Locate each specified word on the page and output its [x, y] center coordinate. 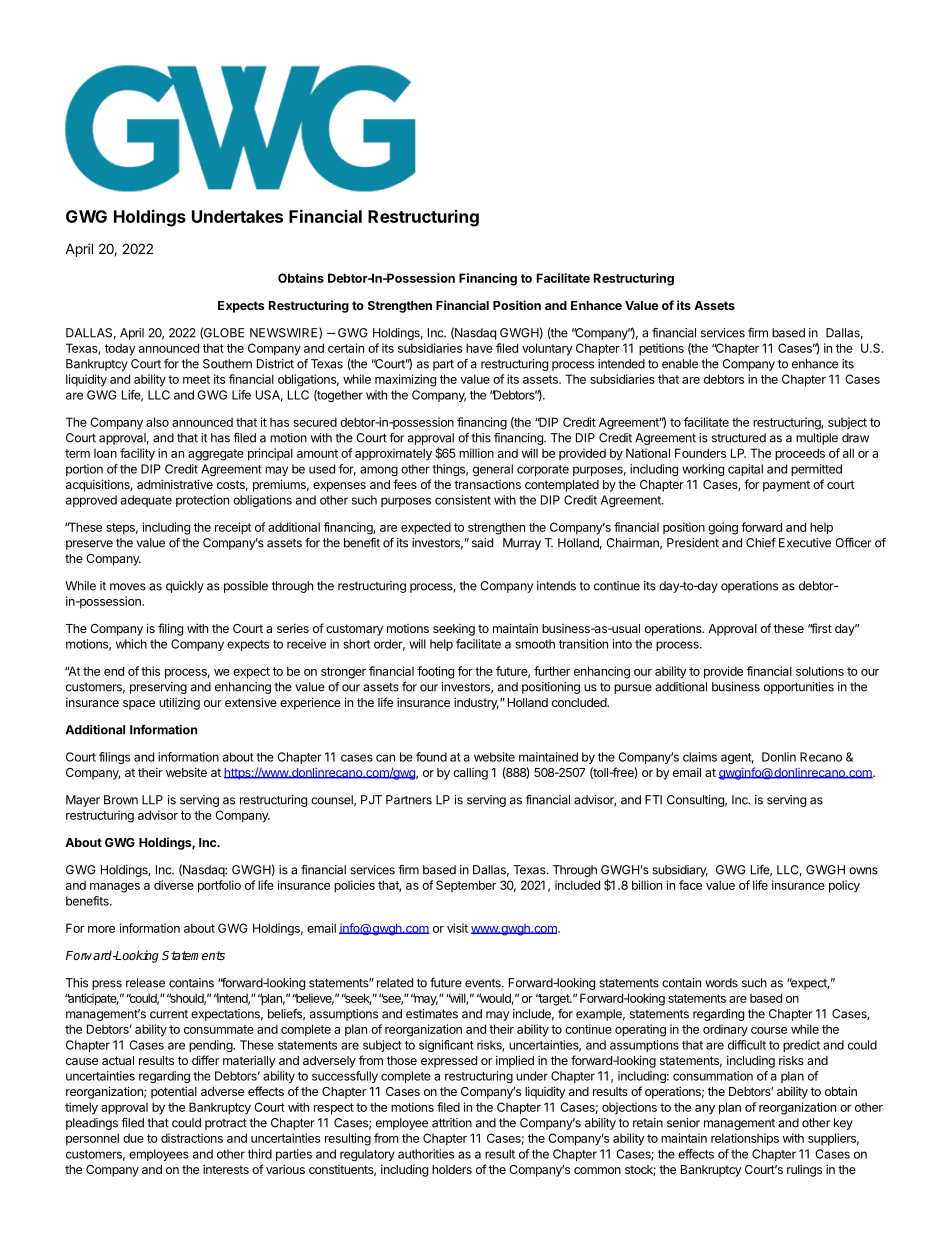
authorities [426, 1154]
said [482, 543]
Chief [761, 543]
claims [700, 757]
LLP [152, 800]
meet [196, 379]
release [145, 983]
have [479, 348]
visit [457, 928]
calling [470, 774]
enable [680, 364]
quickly [185, 587]
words [721, 983]
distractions [192, 1138]
